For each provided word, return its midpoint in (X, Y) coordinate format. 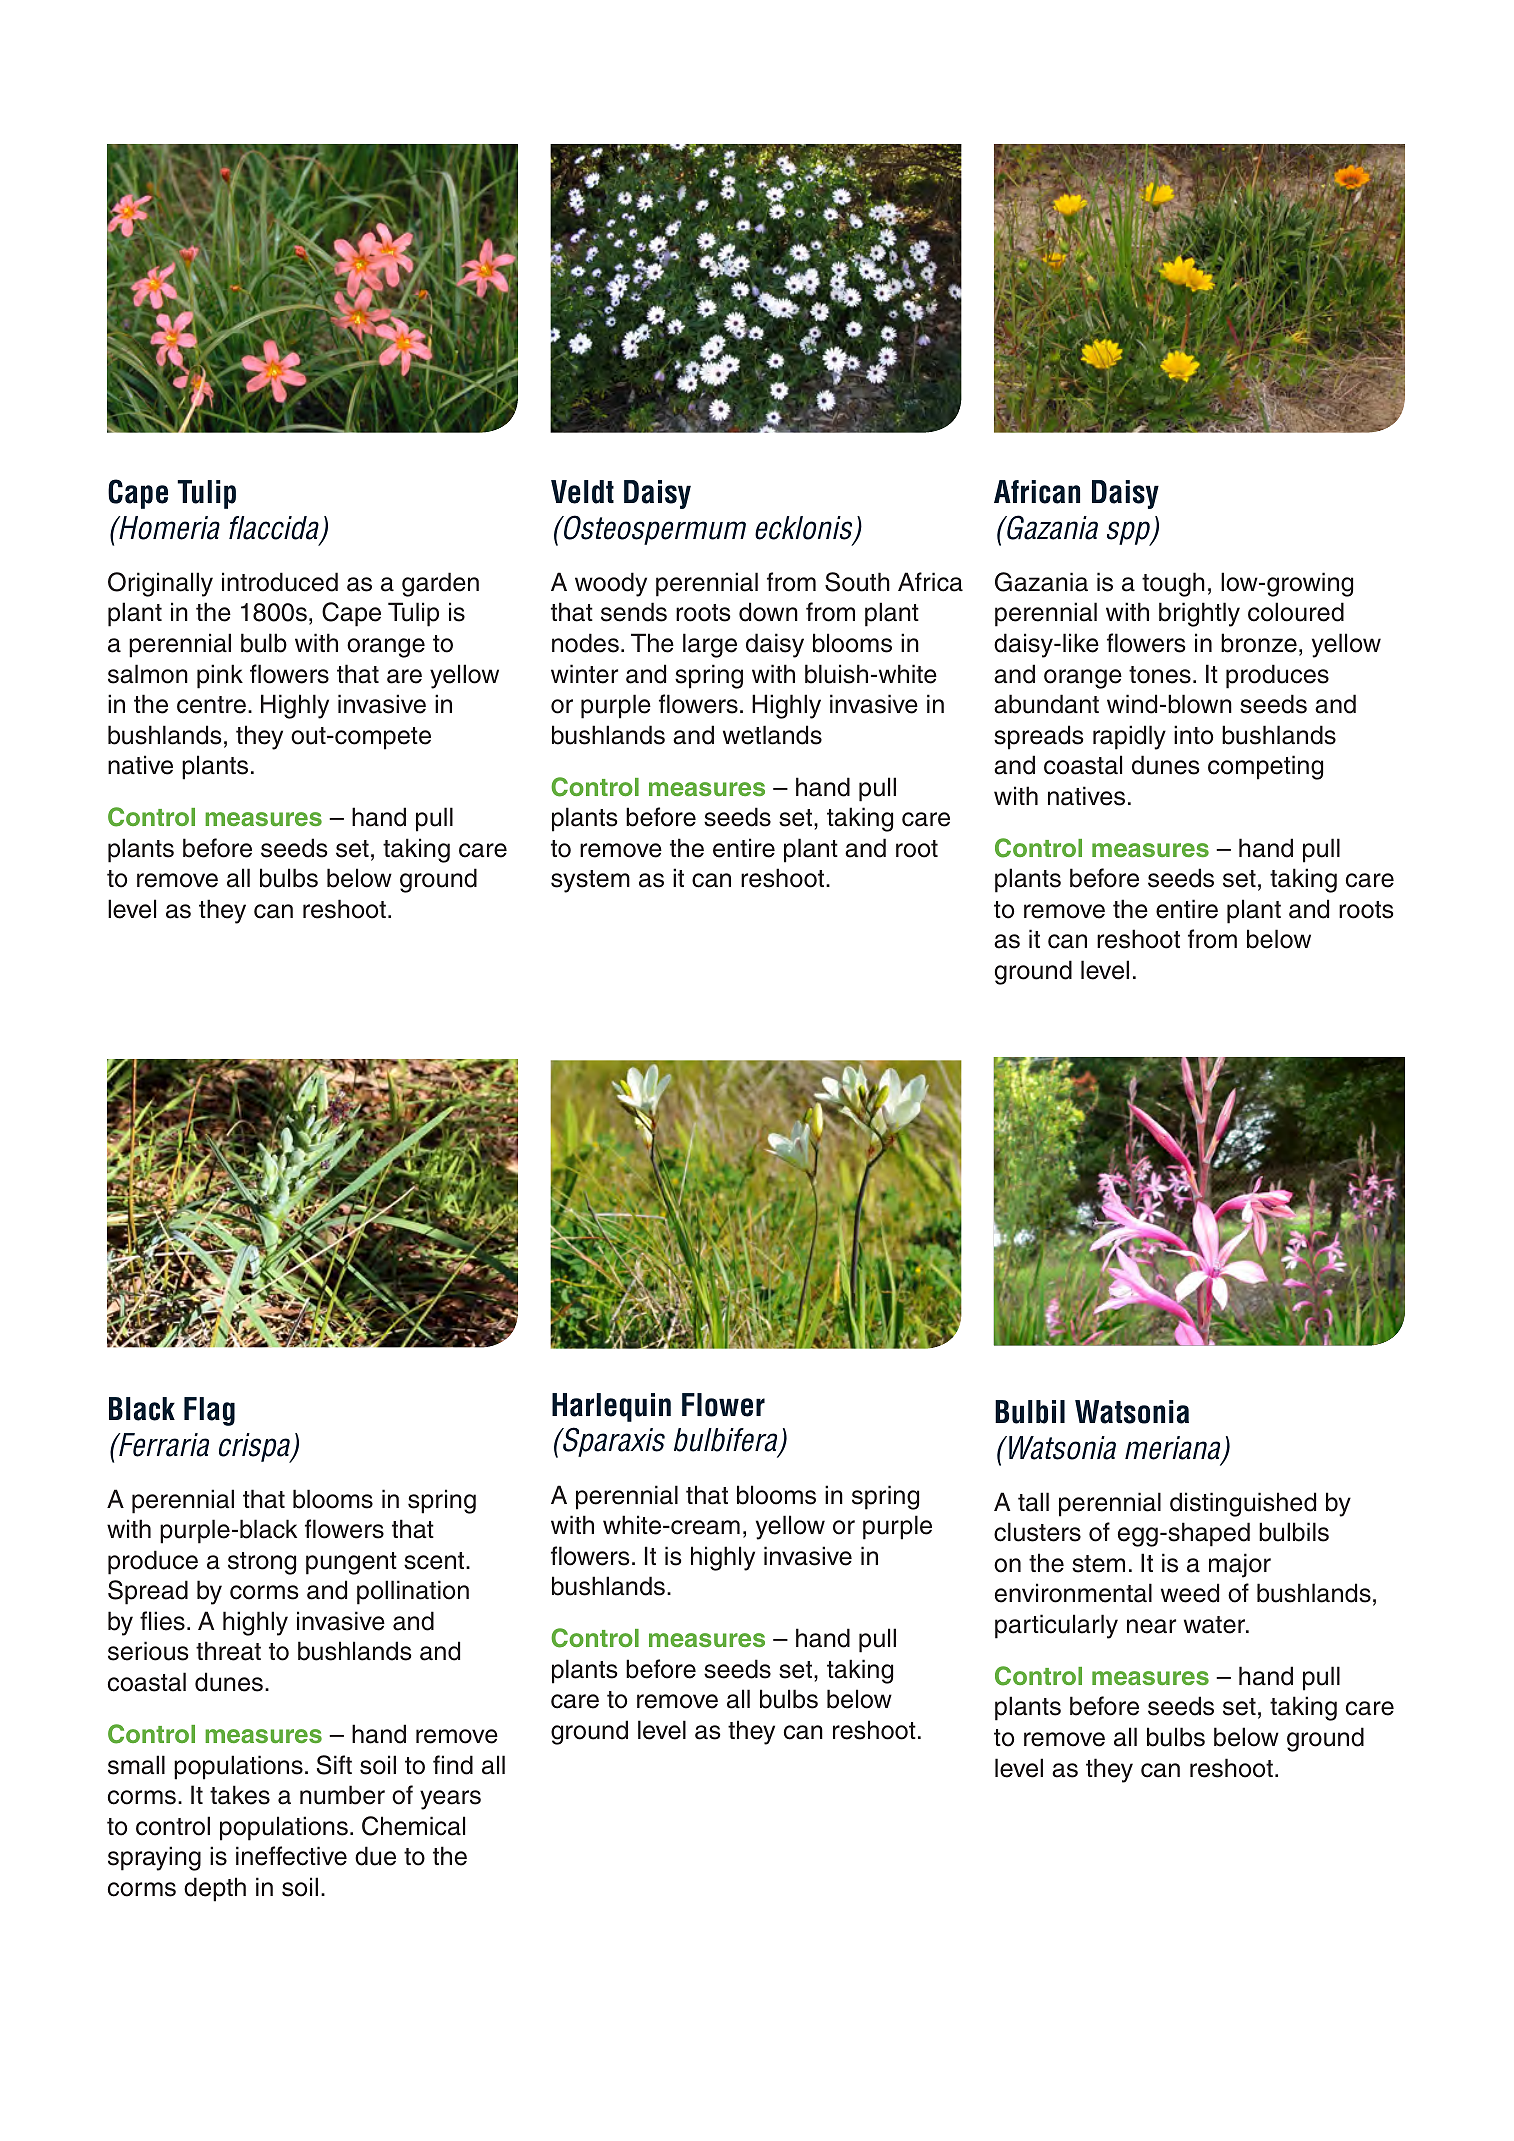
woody (611, 584)
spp (1130, 533)
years (450, 1800)
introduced (280, 582)
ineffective (291, 1856)
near (1151, 1626)
